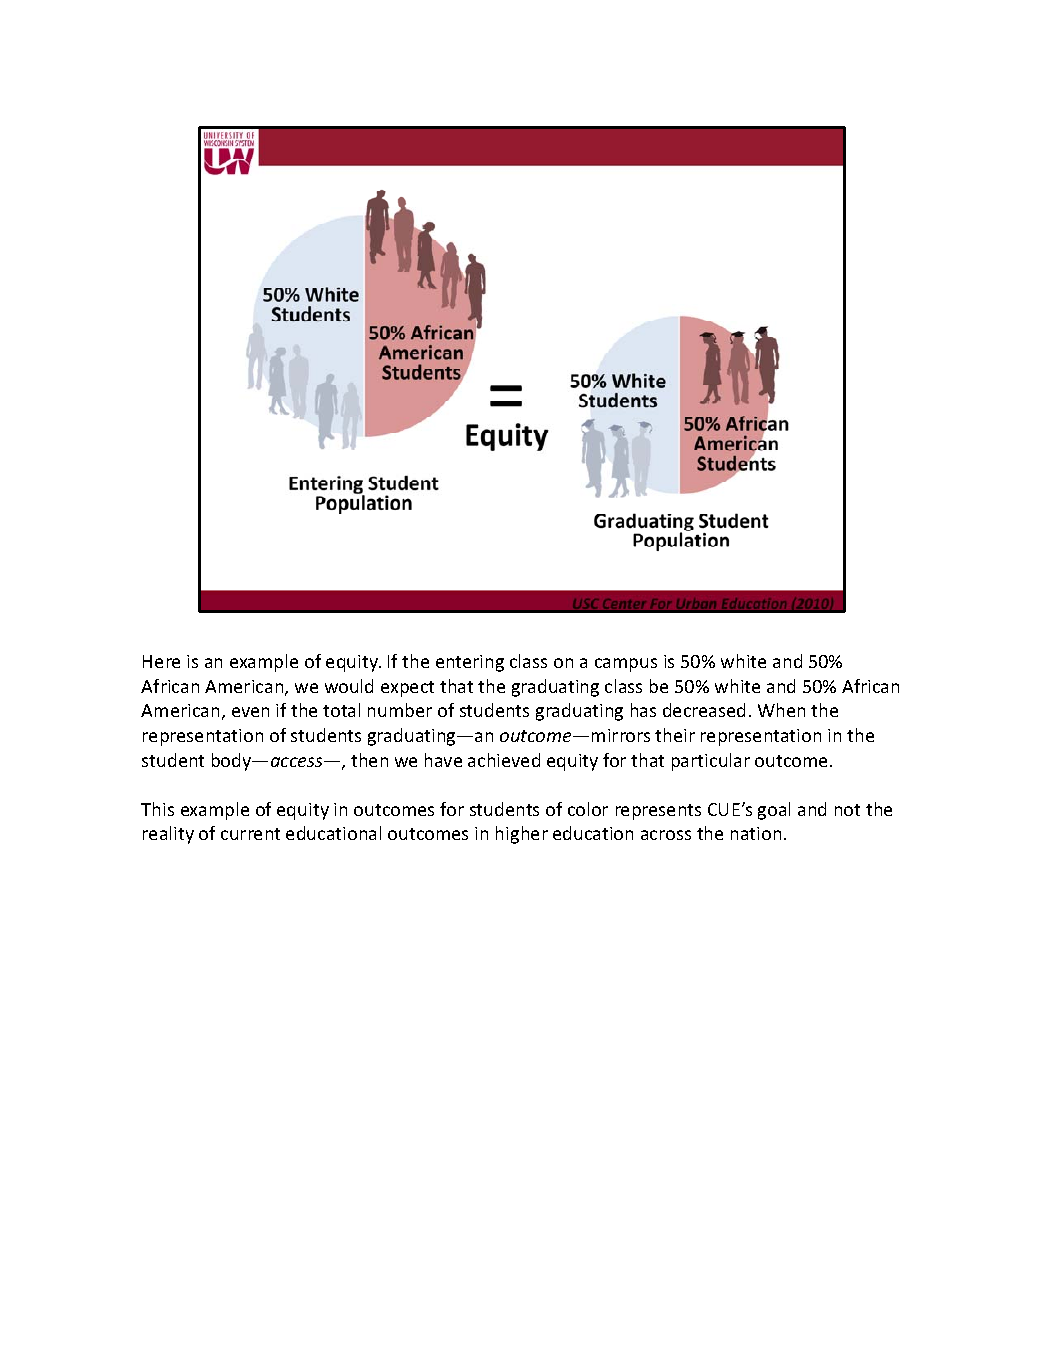 This screenshot has width=1044, height=1351. Describe the element at coordinates (711, 762) in the screenshot. I see `particular` at that location.
